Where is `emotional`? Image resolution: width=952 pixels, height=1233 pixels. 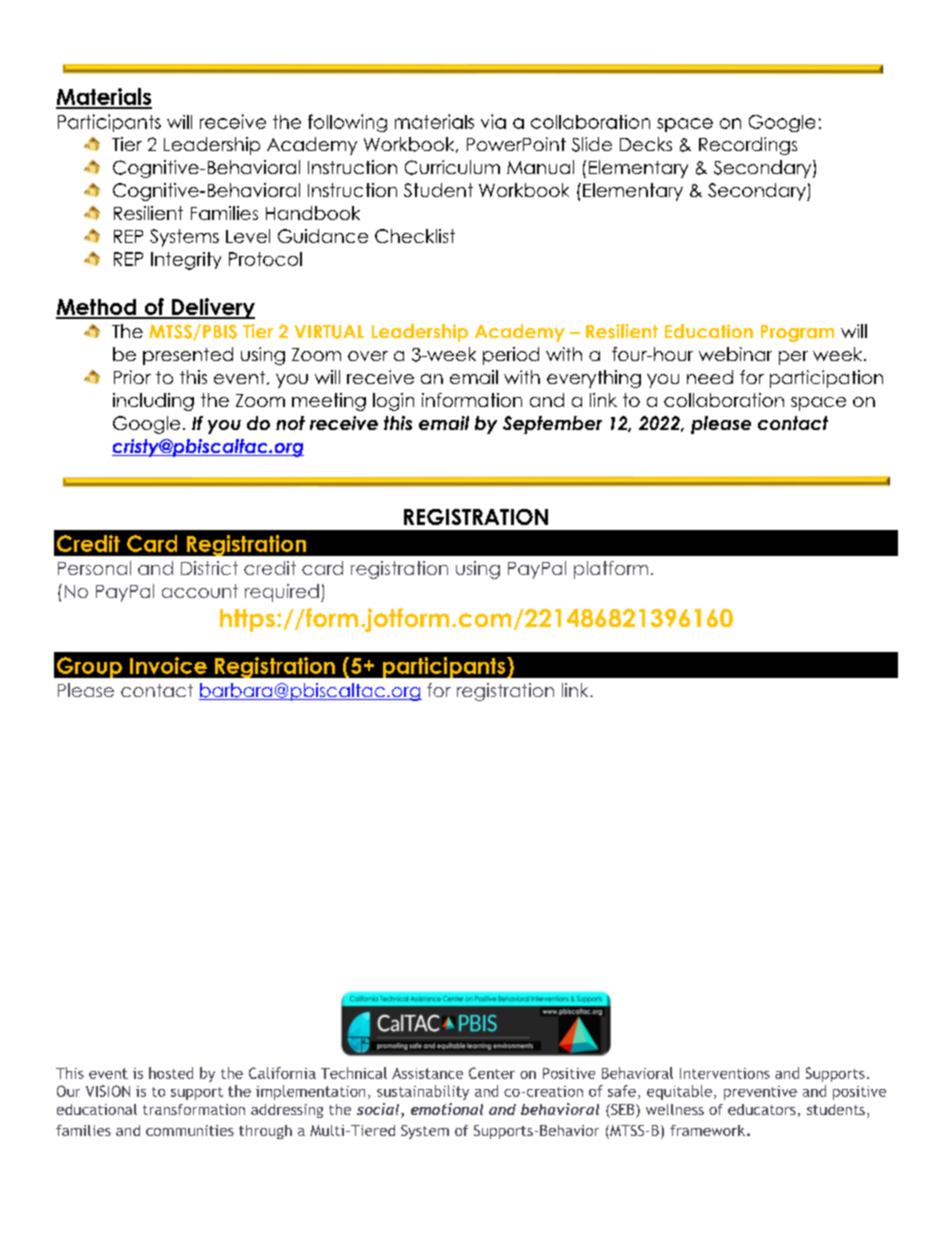
emotional is located at coordinates (447, 1109).
